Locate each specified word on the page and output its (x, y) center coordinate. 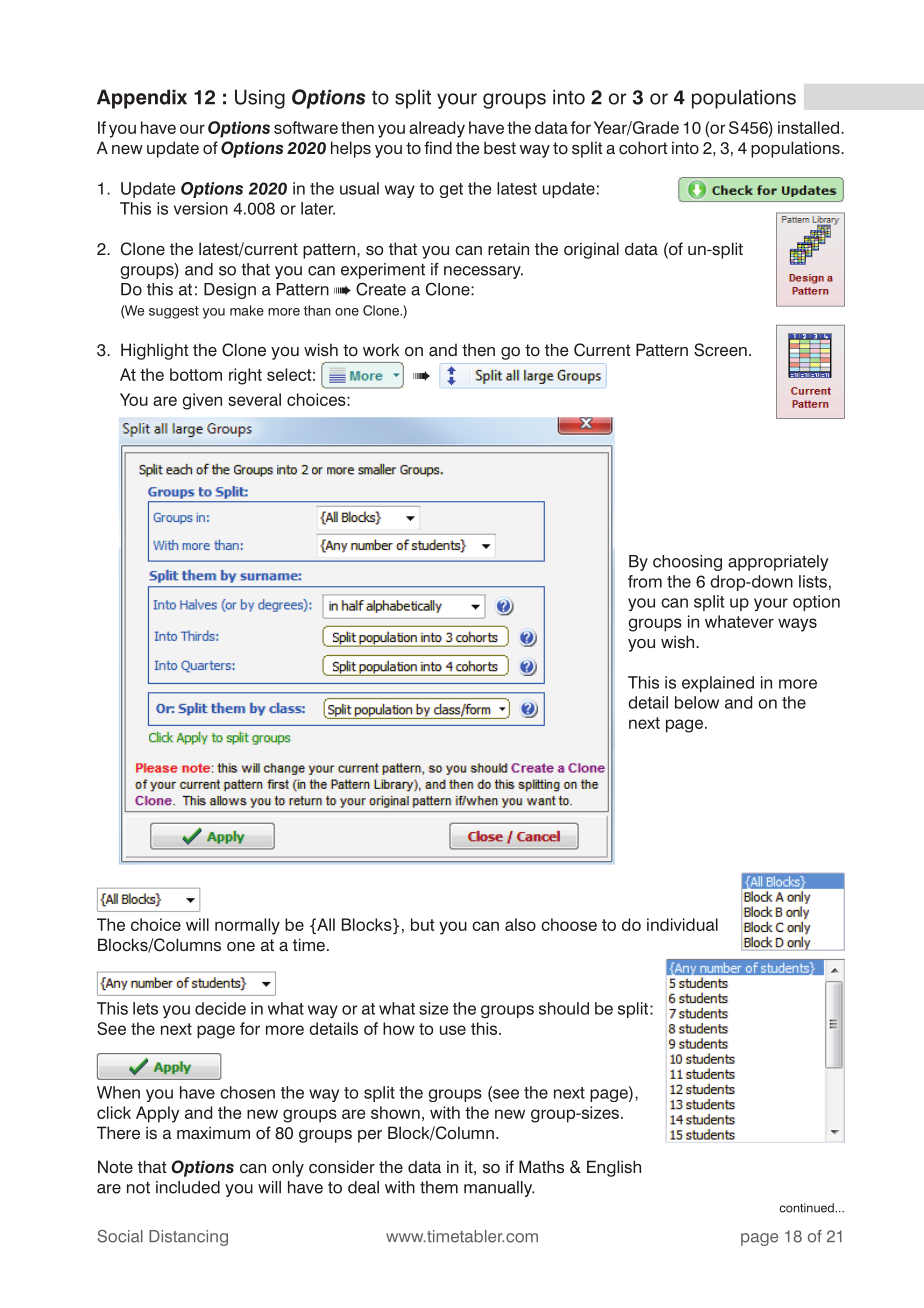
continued (807, 1208)
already (437, 129)
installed (808, 127)
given (202, 401)
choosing (687, 563)
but (423, 924)
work (381, 350)
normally (247, 926)
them (439, 1187)
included (188, 1187)
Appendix (142, 99)
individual (682, 924)
